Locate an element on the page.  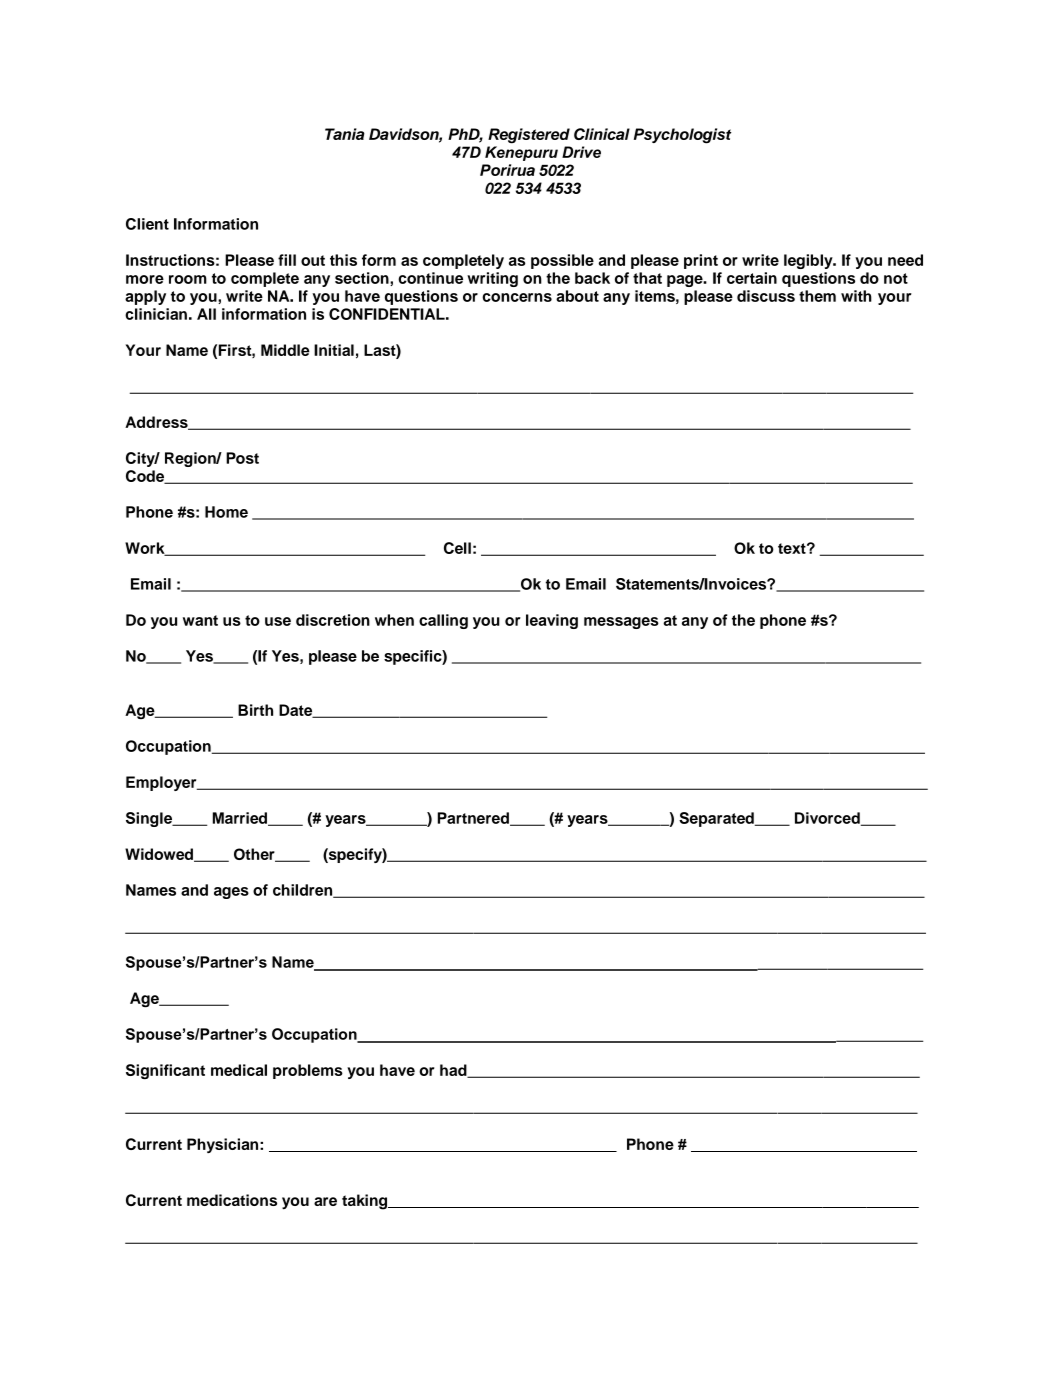
Psychologist is located at coordinates (683, 136).
